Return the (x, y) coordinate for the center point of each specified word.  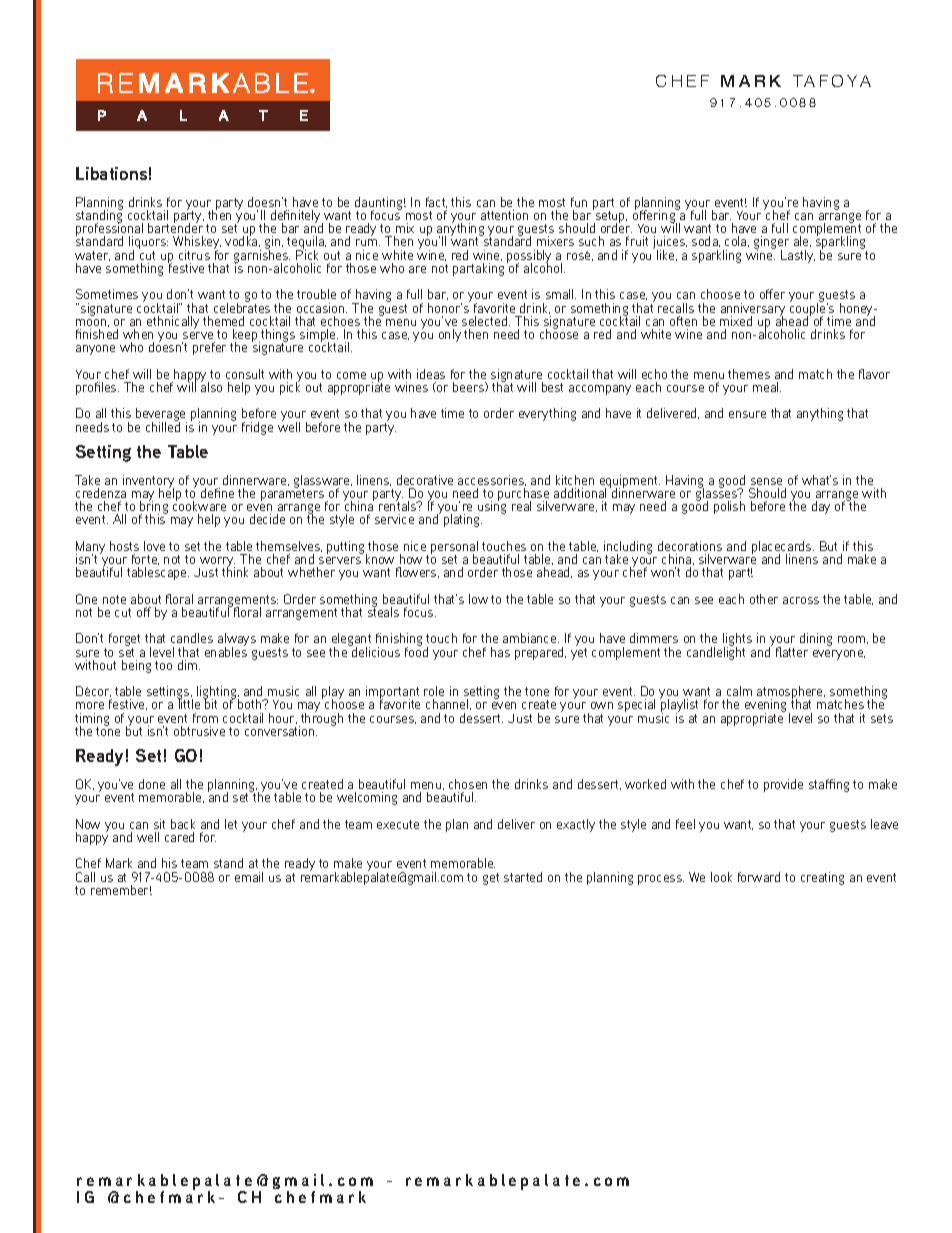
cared (179, 837)
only (450, 335)
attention (504, 215)
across (801, 600)
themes (749, 374)
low (478, 599)
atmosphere (791, 694)
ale (802, 241)
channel (448, 704)
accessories (492, 480)
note (114, 599)
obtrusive (199, 731)
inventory (148, 483)
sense (766, 481)
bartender (175, 227)
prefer (209, 348)
